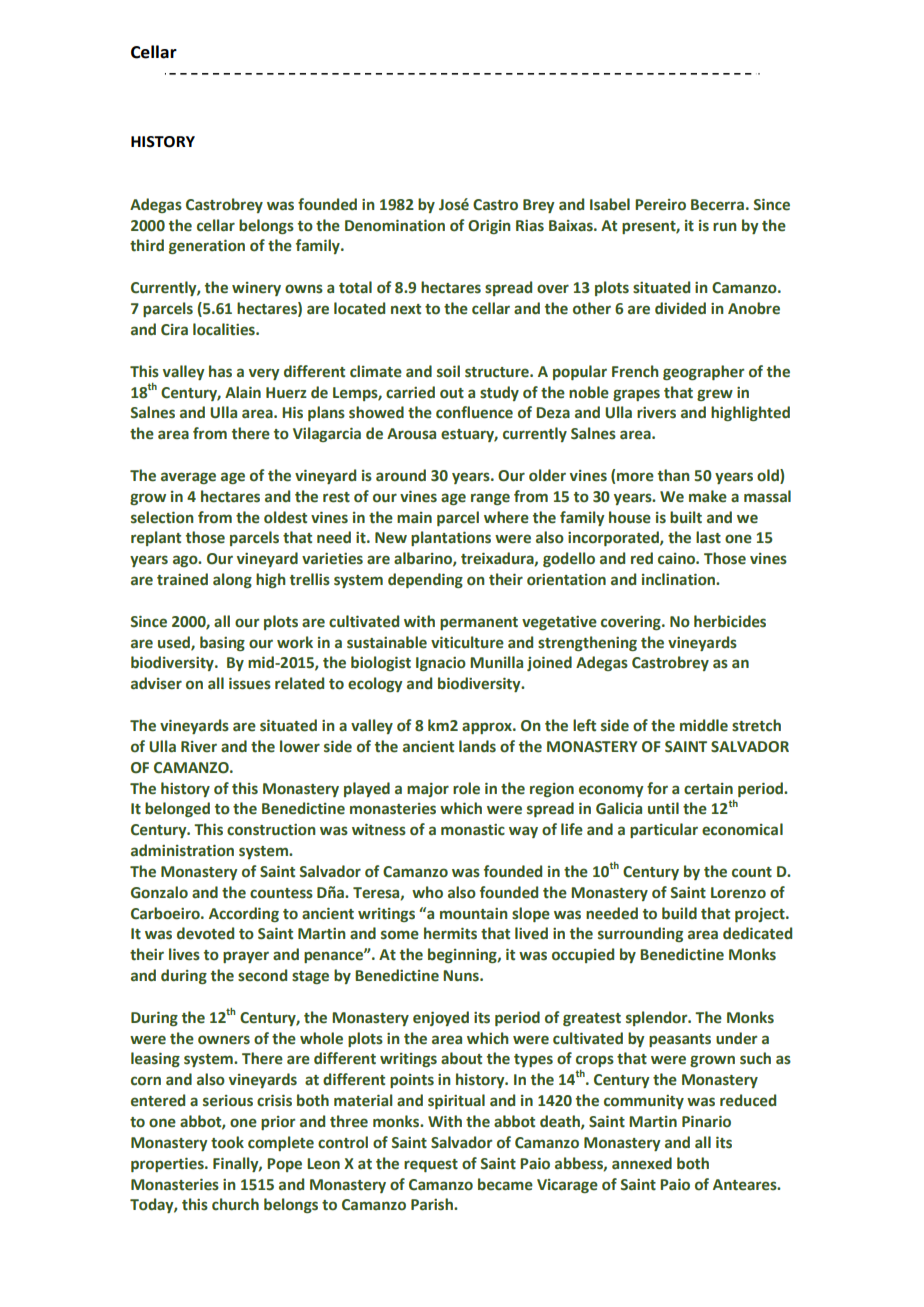  I want to click on middle, so click(704, 725).
